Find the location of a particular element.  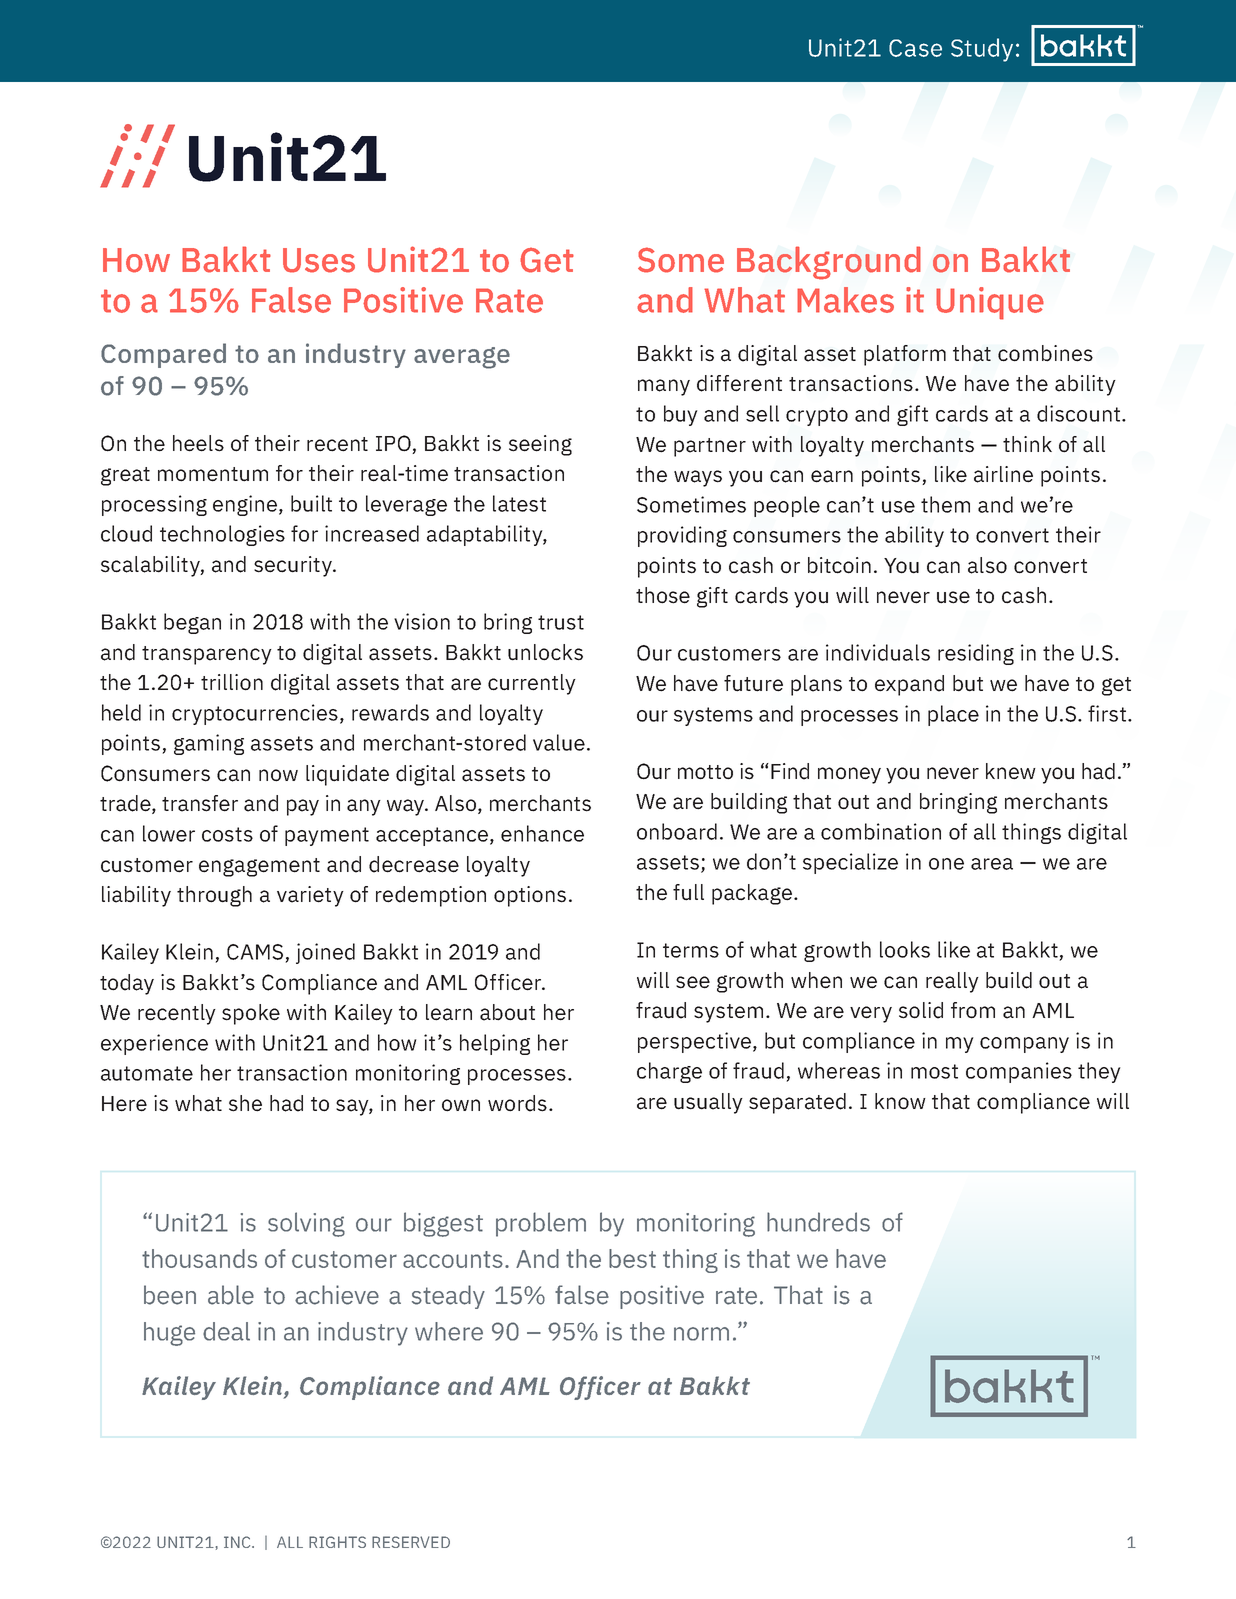

Uses is located at coordinates (319, 260).
